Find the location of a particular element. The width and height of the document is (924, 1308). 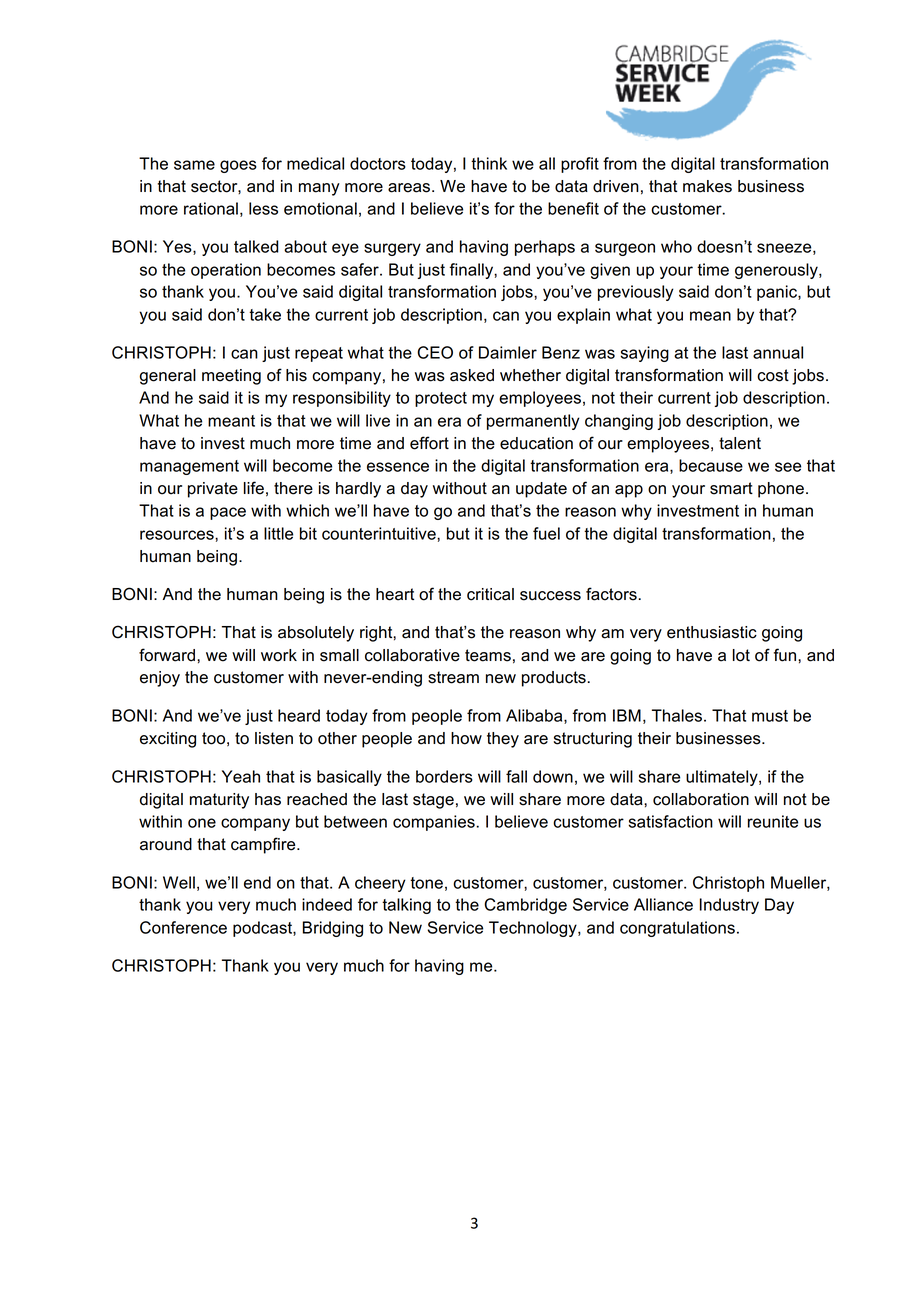

goes is located at coordinates (238, 166).
